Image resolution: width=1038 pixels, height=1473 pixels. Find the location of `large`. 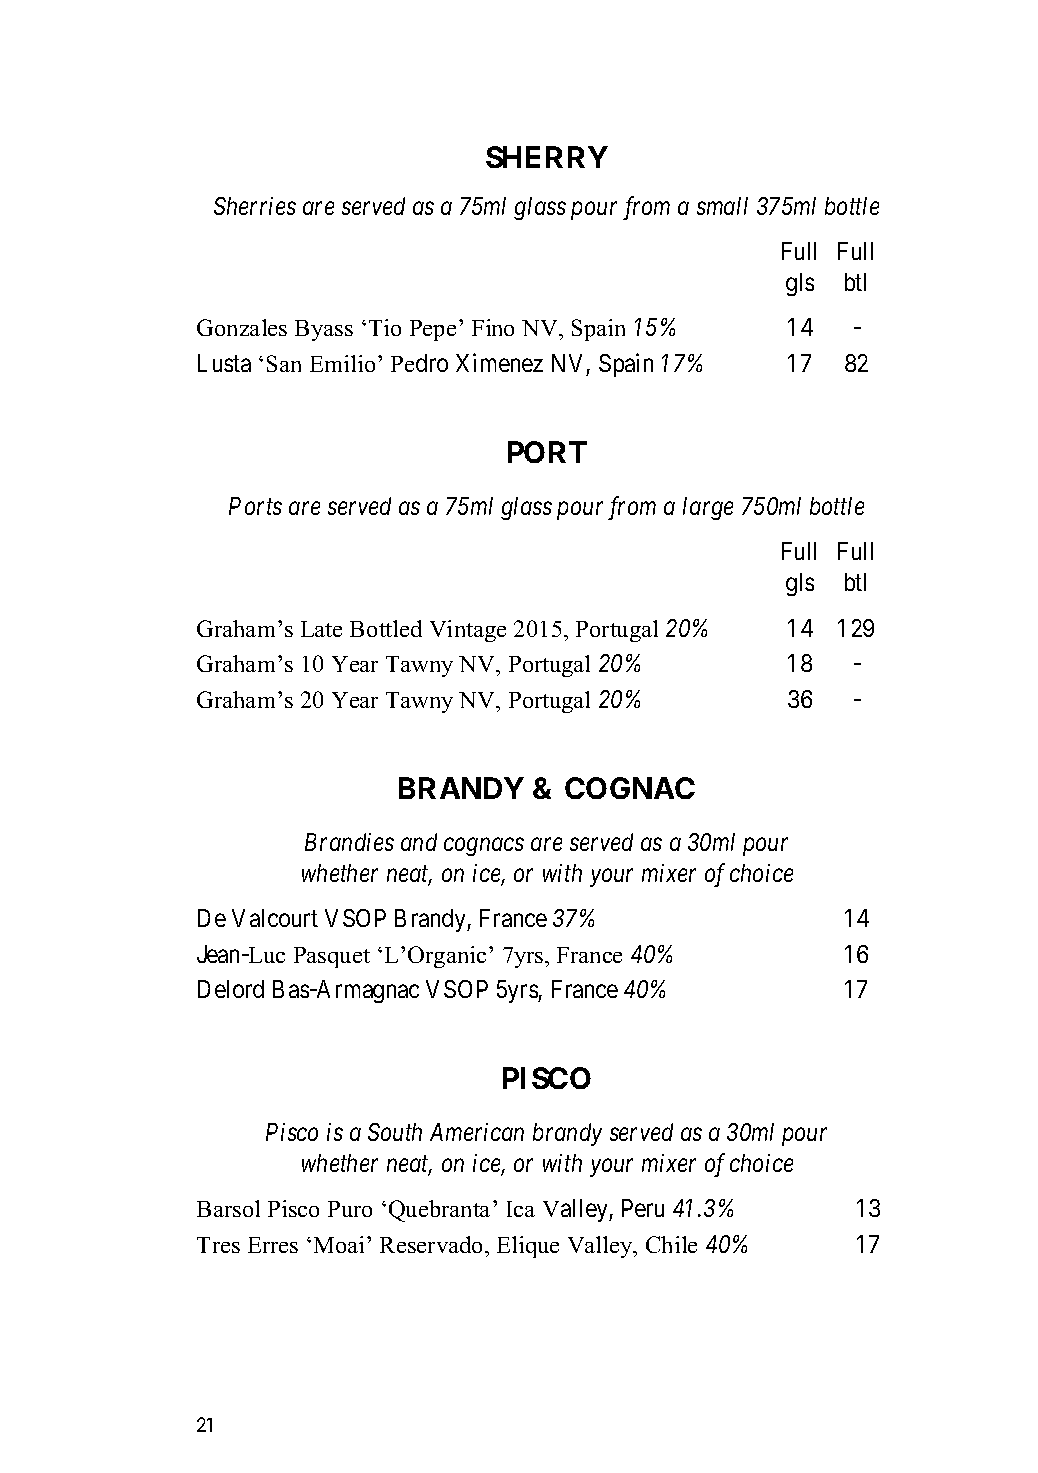

large is located at coordinates (708, 508).
